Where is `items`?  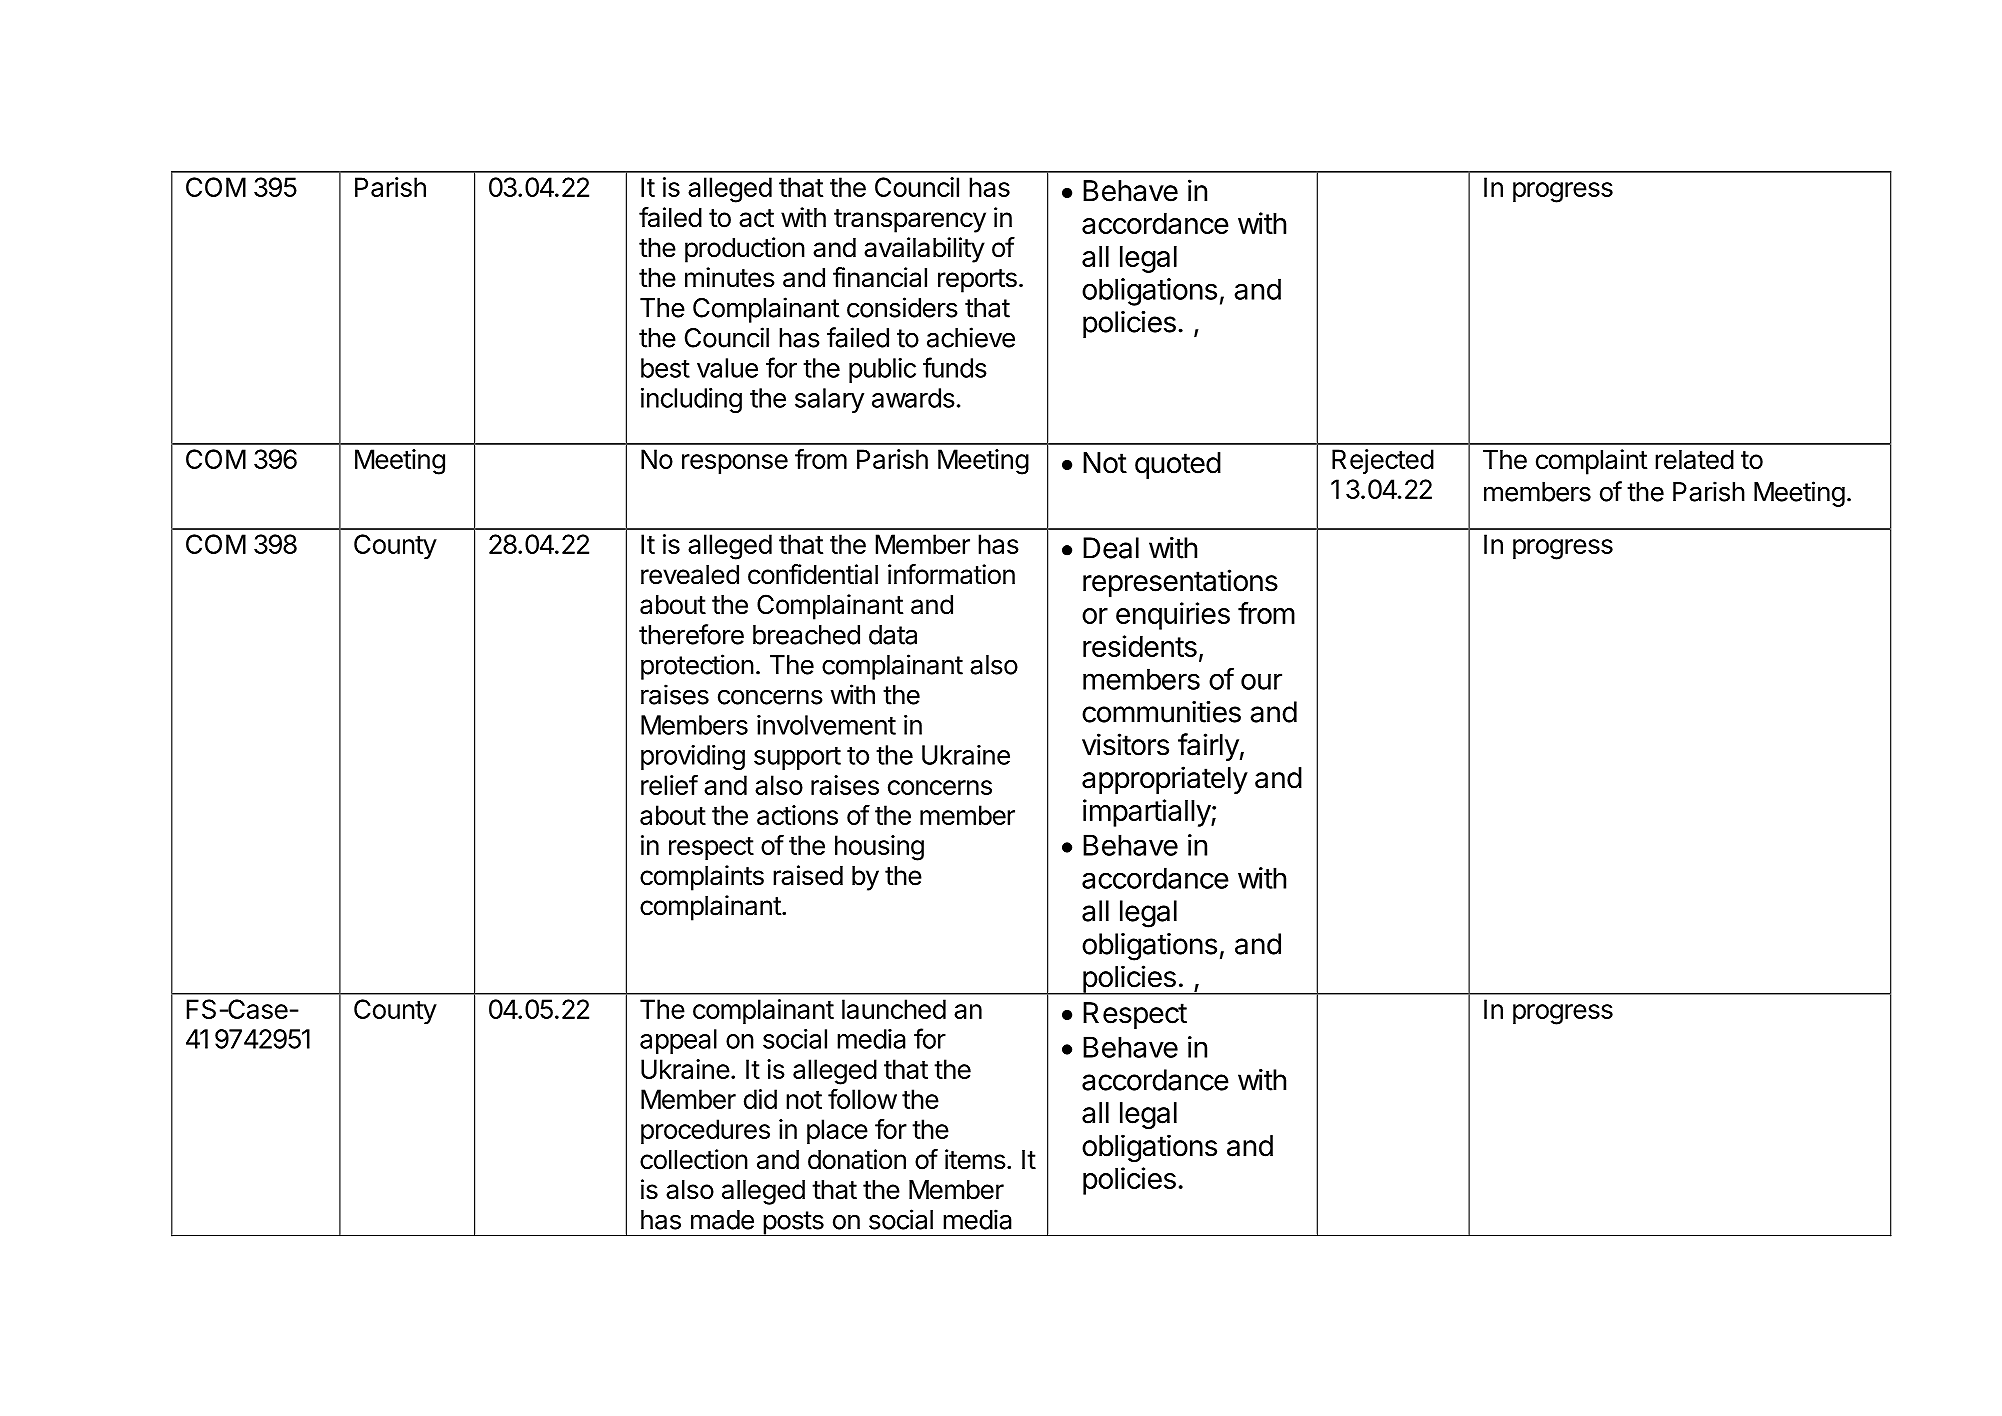 items is located at coordinates (975, 1159).
